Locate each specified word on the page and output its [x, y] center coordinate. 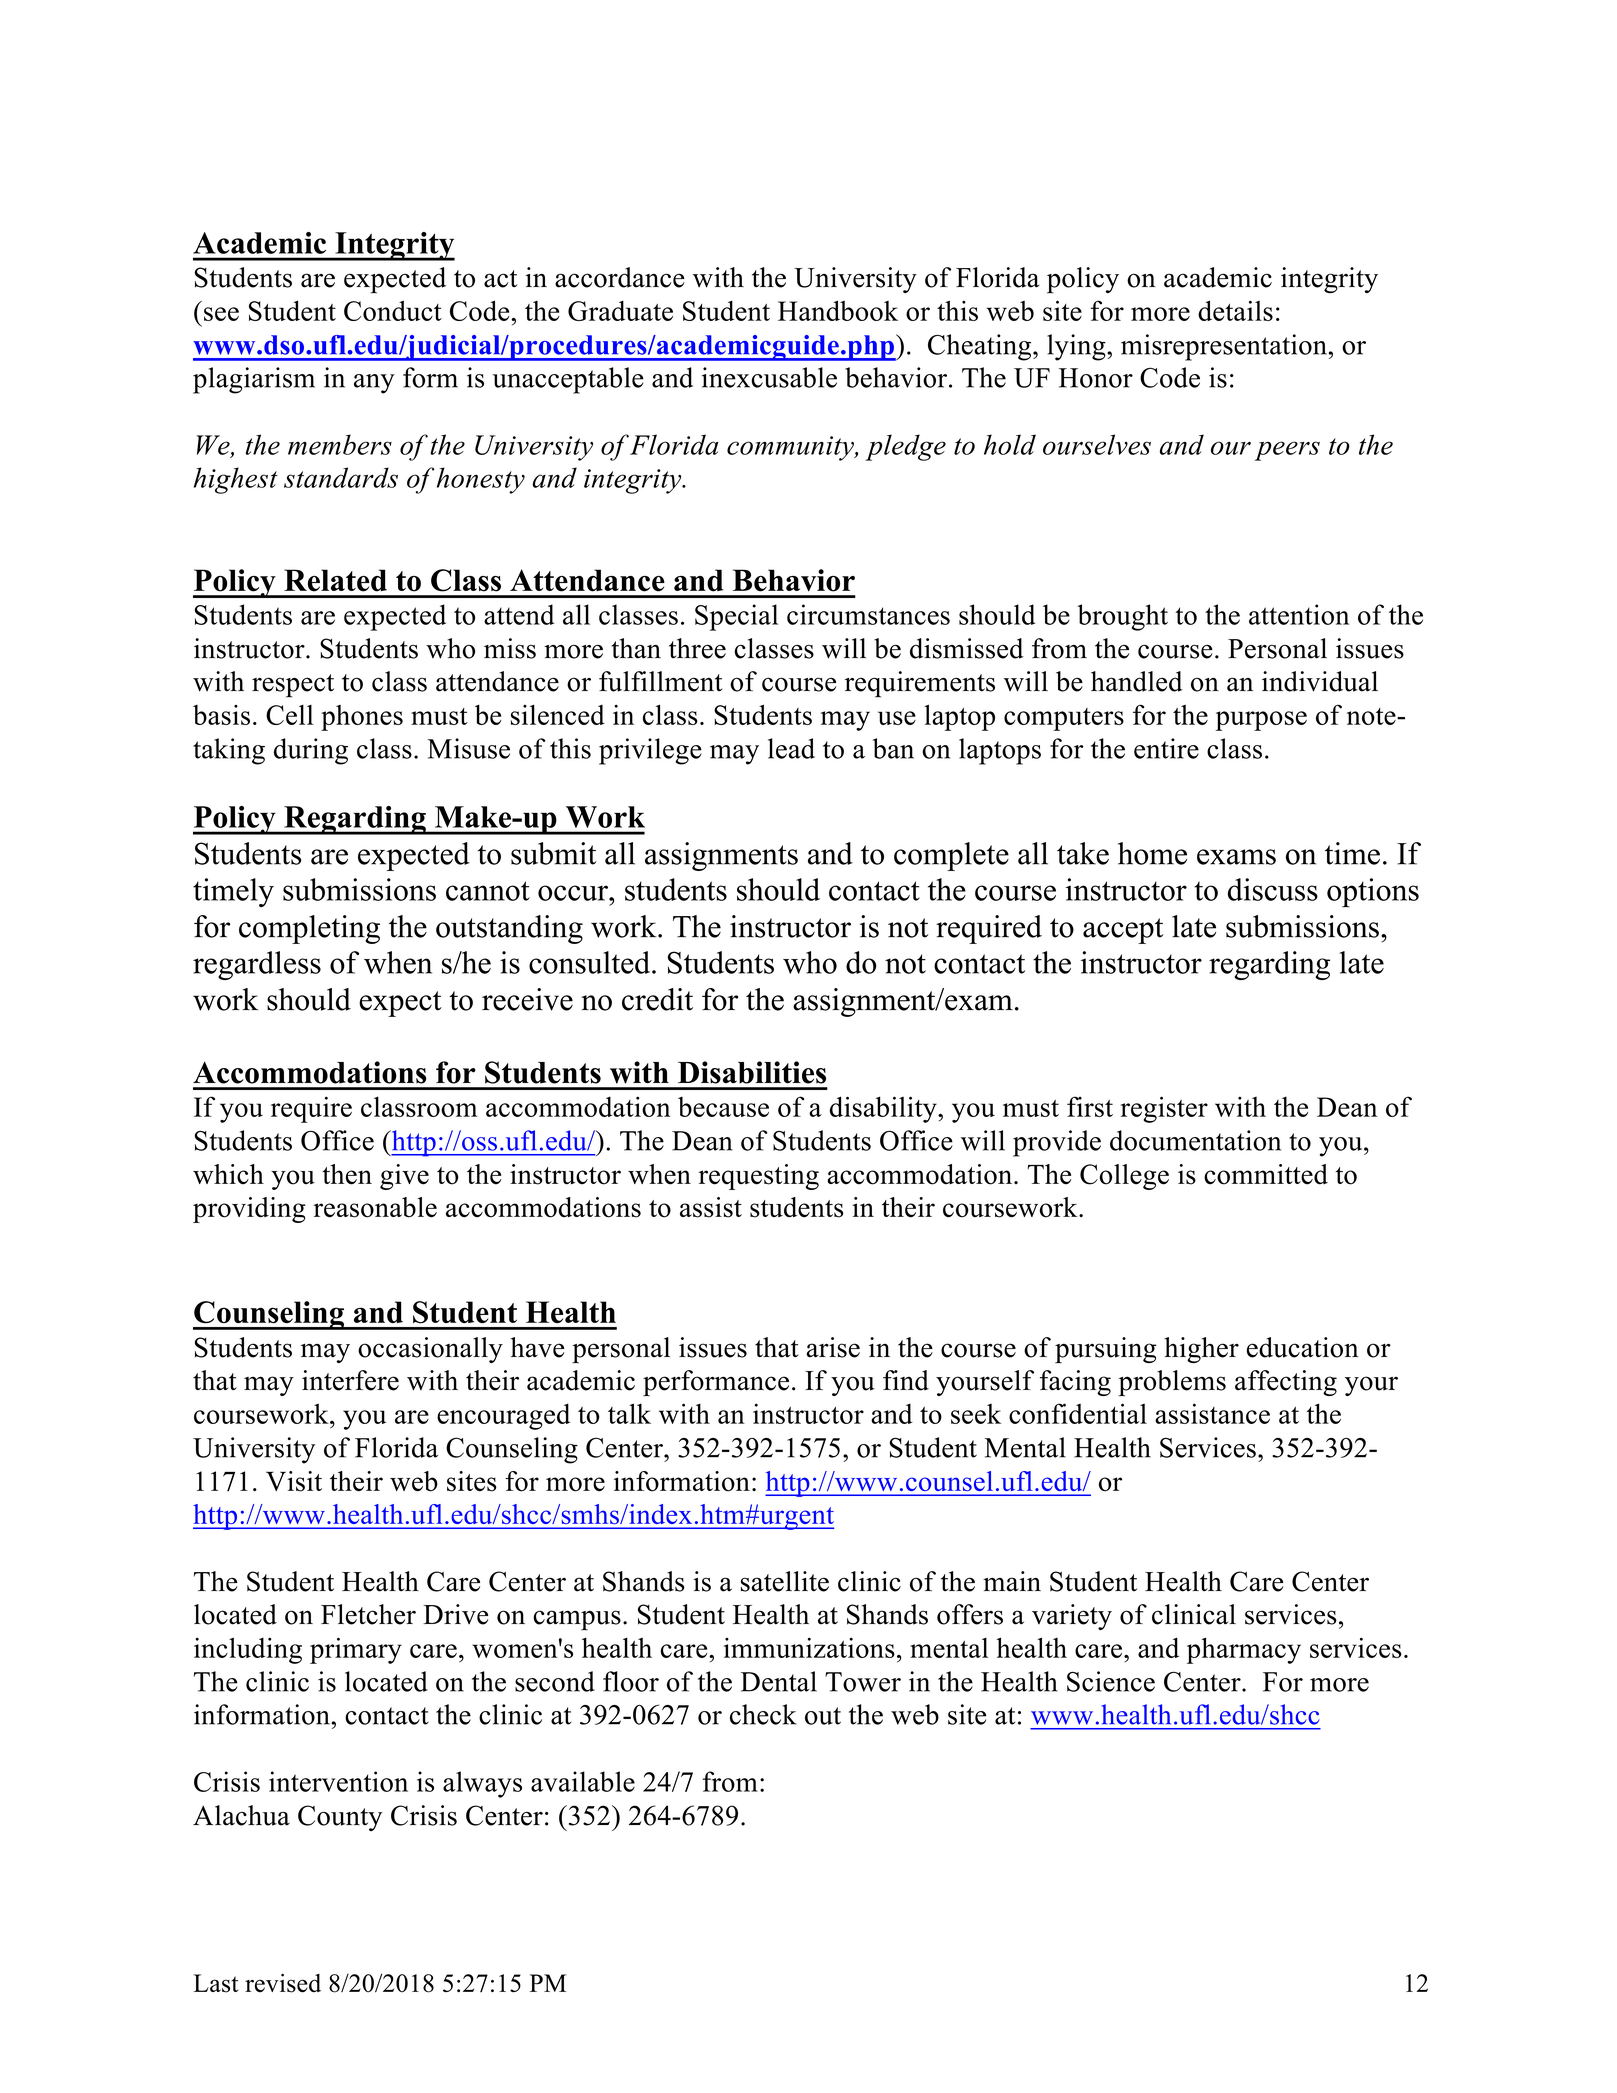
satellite [784, 1581]
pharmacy [1244, 1650]
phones [362, 718]
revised [283, 1983]
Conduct [393, 311]
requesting [758, 1177]
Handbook [838, 310]
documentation [1195, 1140]
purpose [1261, 721]
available [583, 1781]
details [1235, 310]
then [347, 1174]
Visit [294, 1481]
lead [791, 748]
